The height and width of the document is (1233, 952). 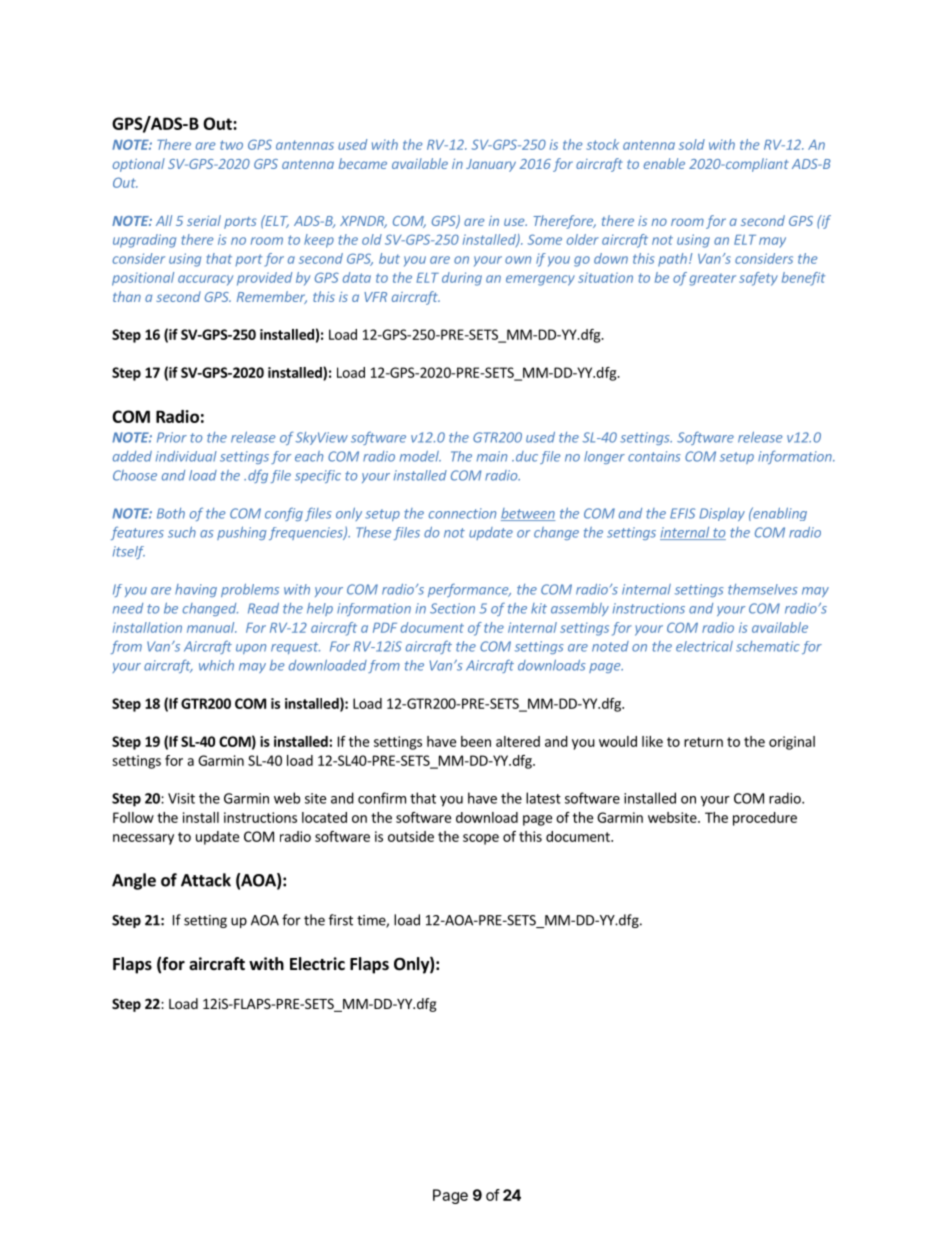 I want to click on January, so click(x=491, y=165).
